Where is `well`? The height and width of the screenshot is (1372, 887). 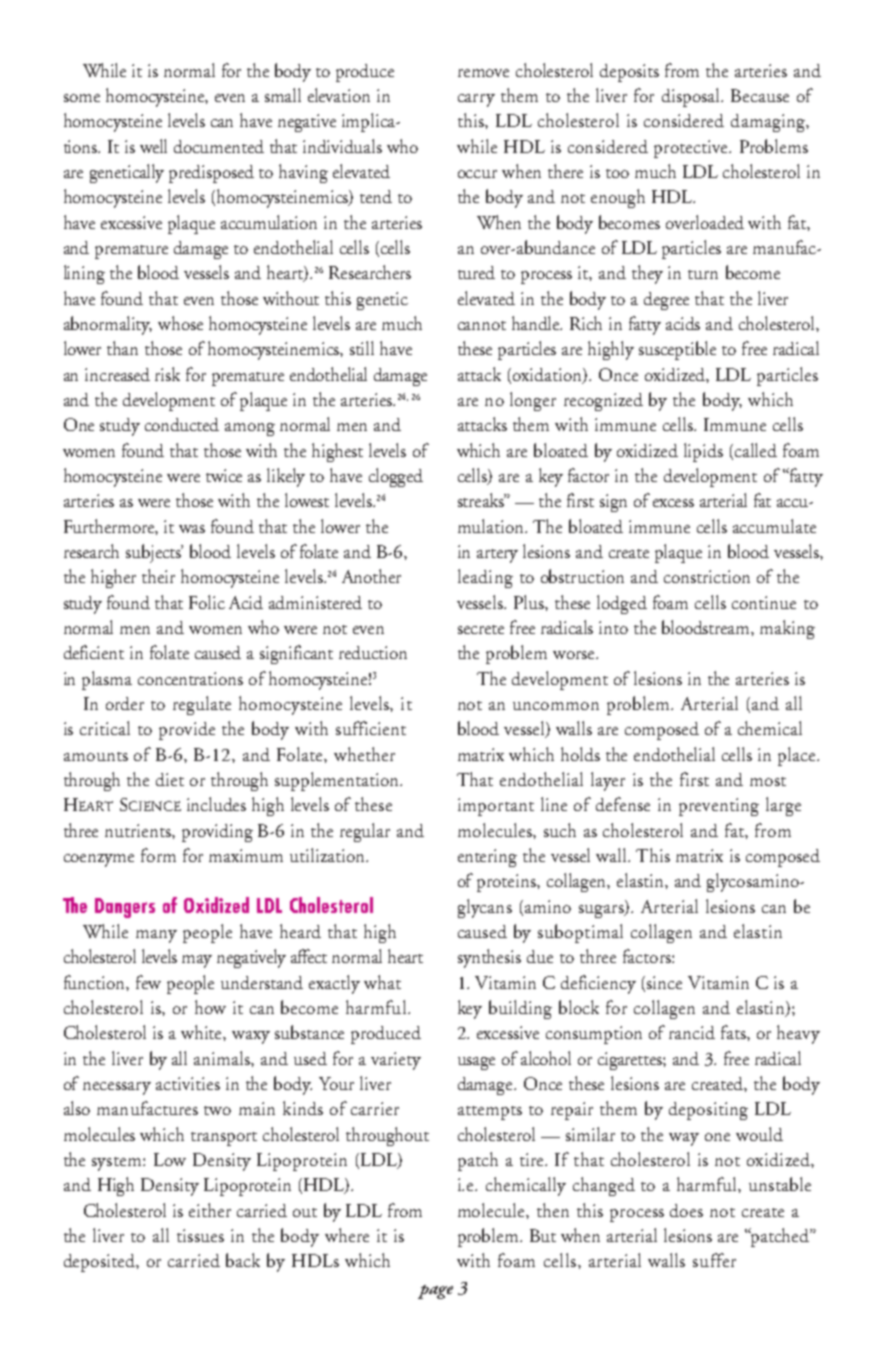
well is located at coordinates (153, 146).
